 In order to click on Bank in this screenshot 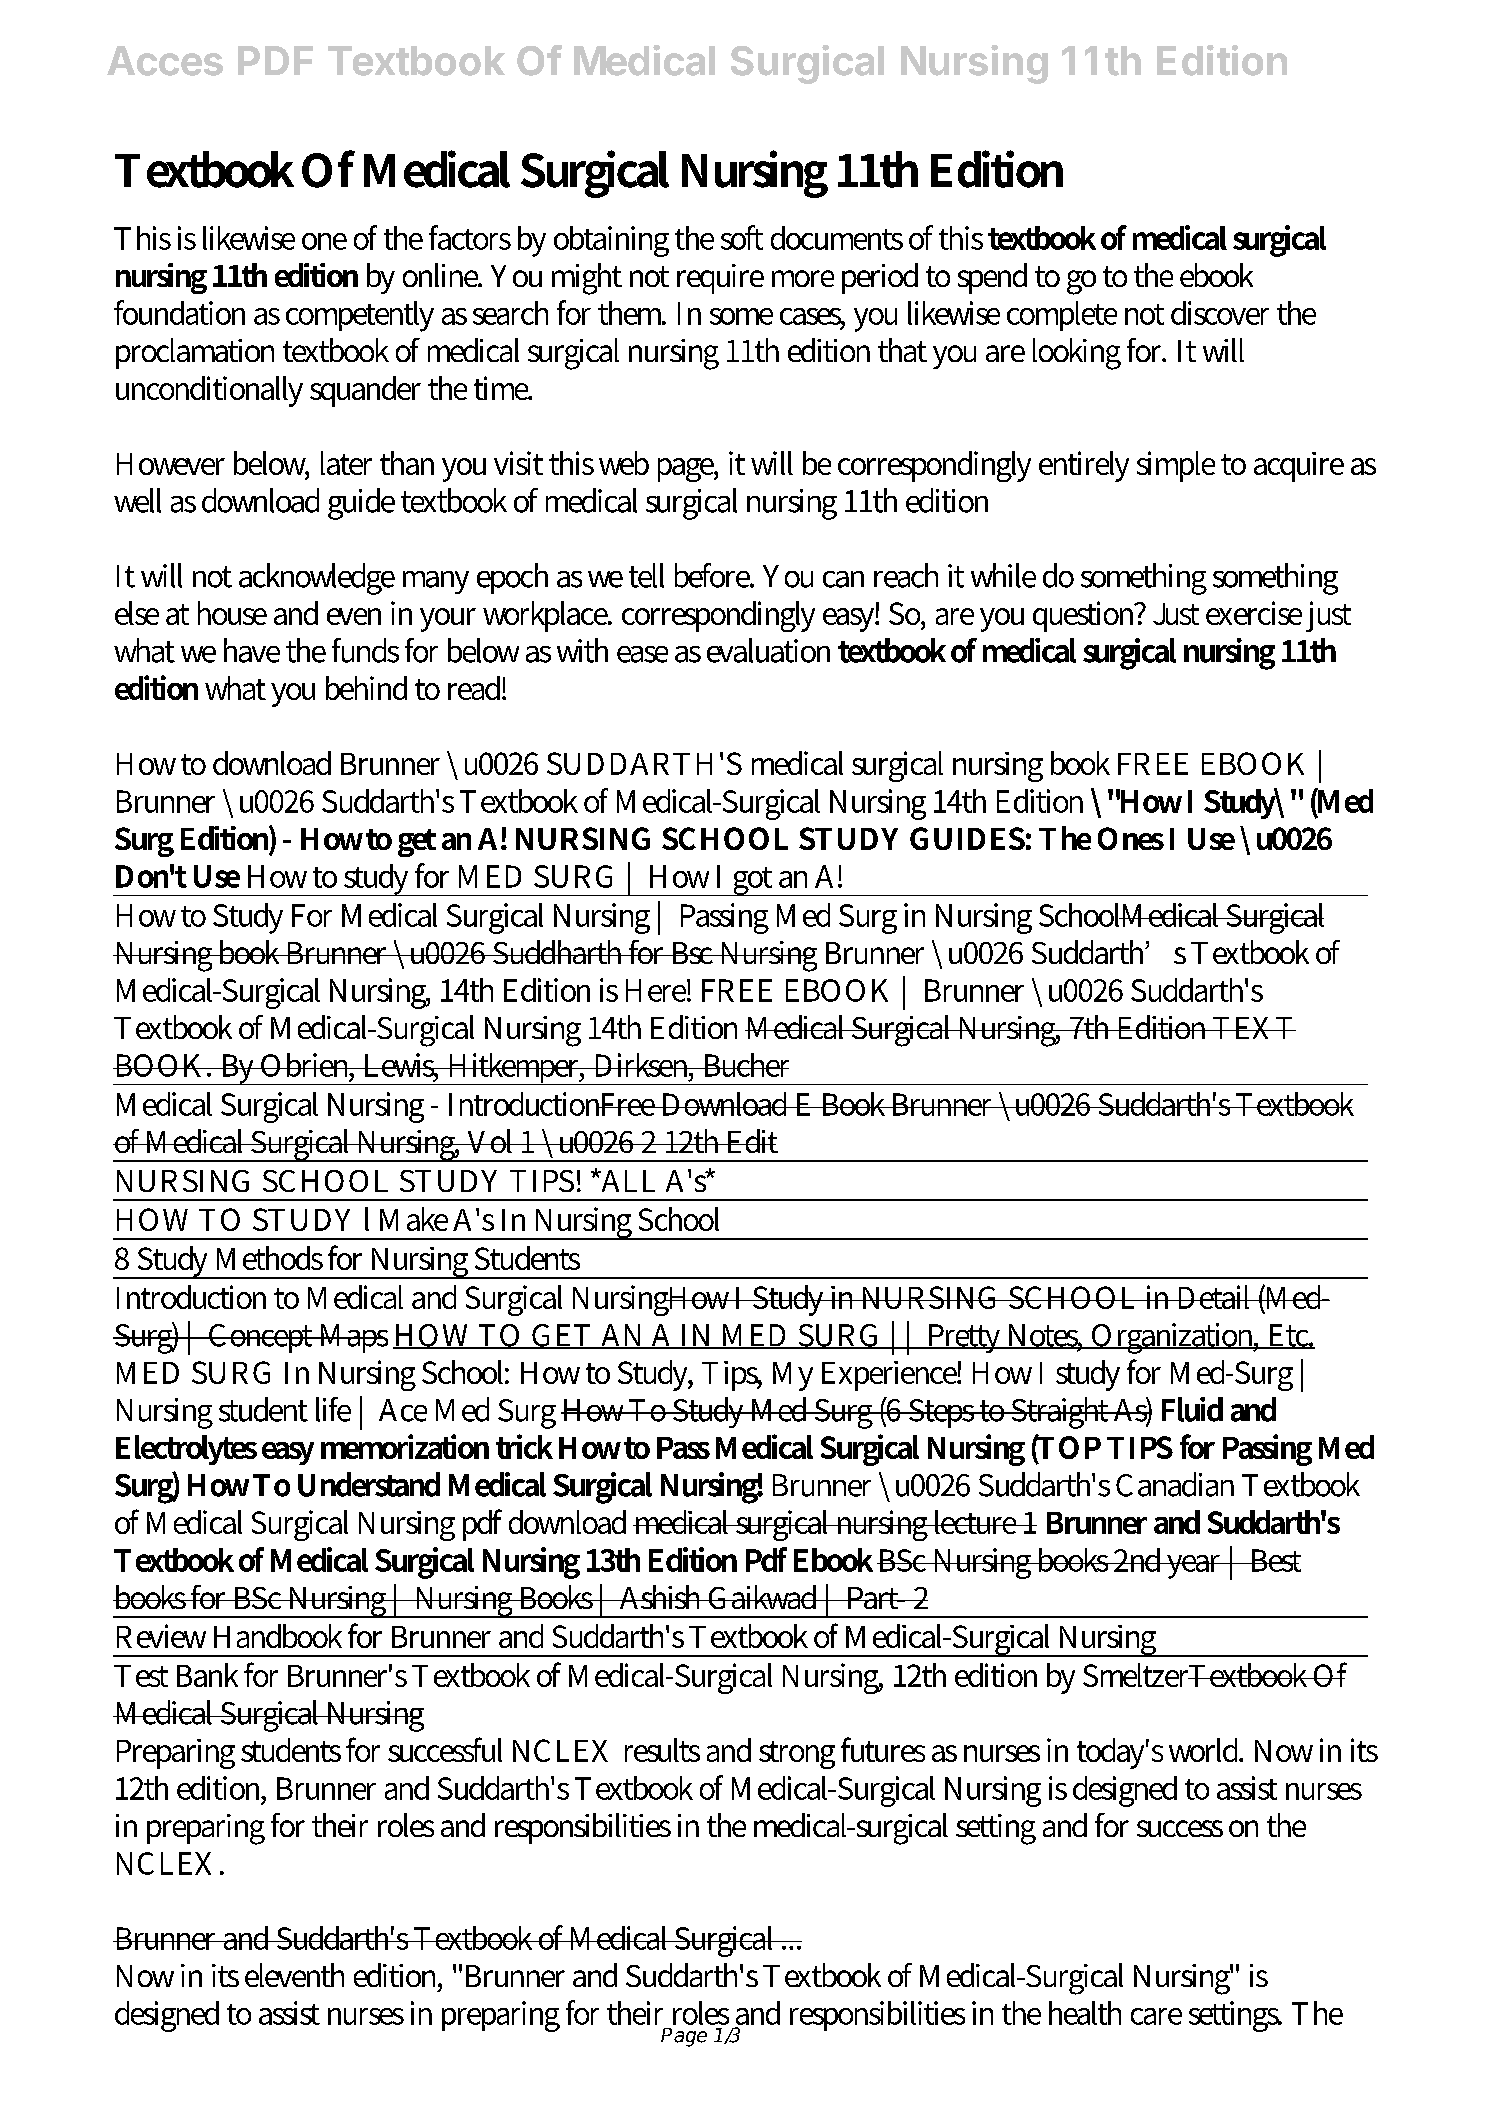, I will do `click(207, 1675)`.
